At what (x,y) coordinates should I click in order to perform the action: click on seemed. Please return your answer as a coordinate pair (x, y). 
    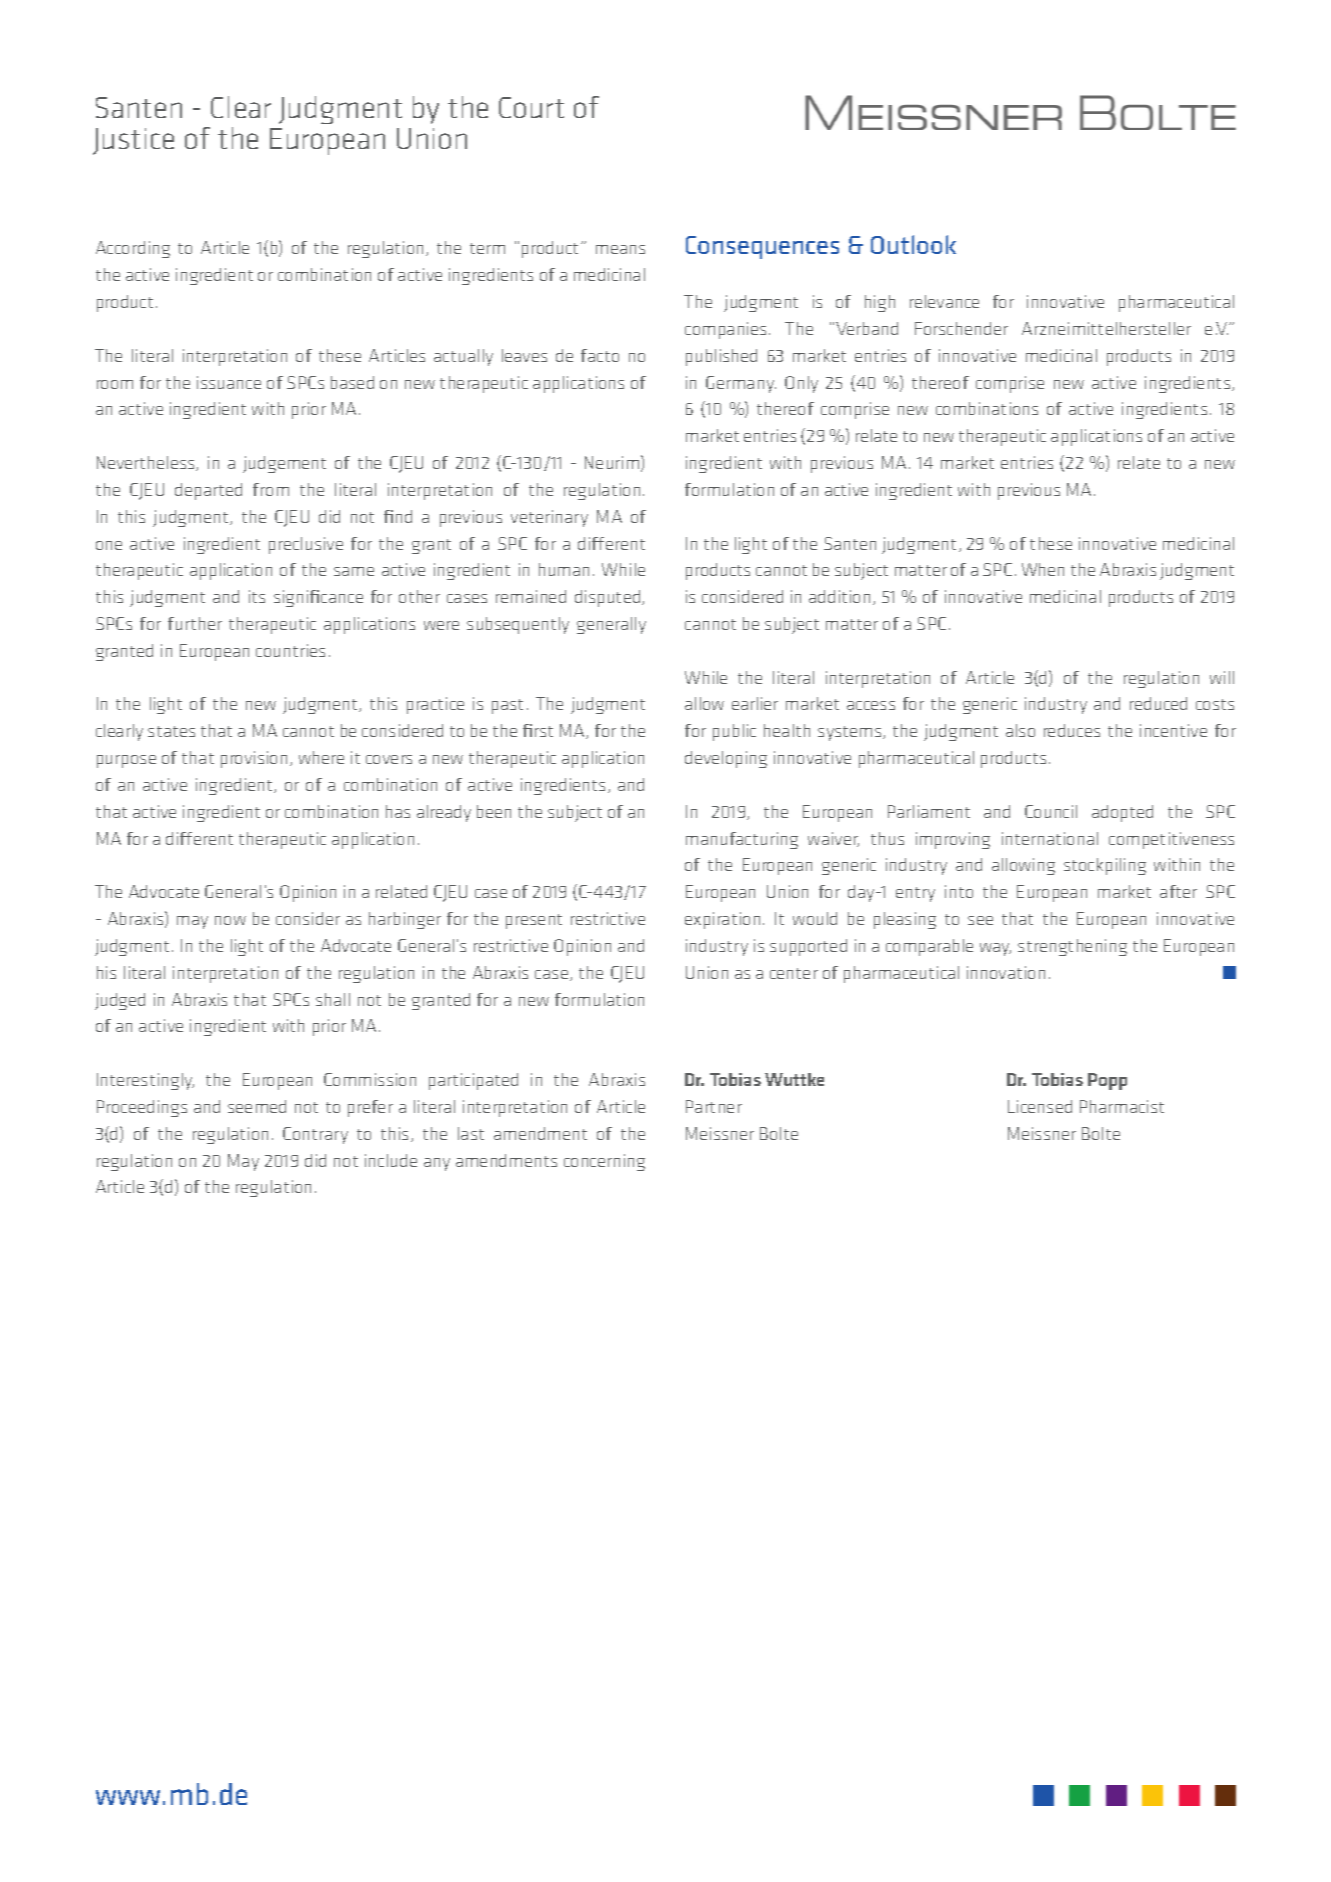
    Looking at the image, I should click on (257, 1106).
